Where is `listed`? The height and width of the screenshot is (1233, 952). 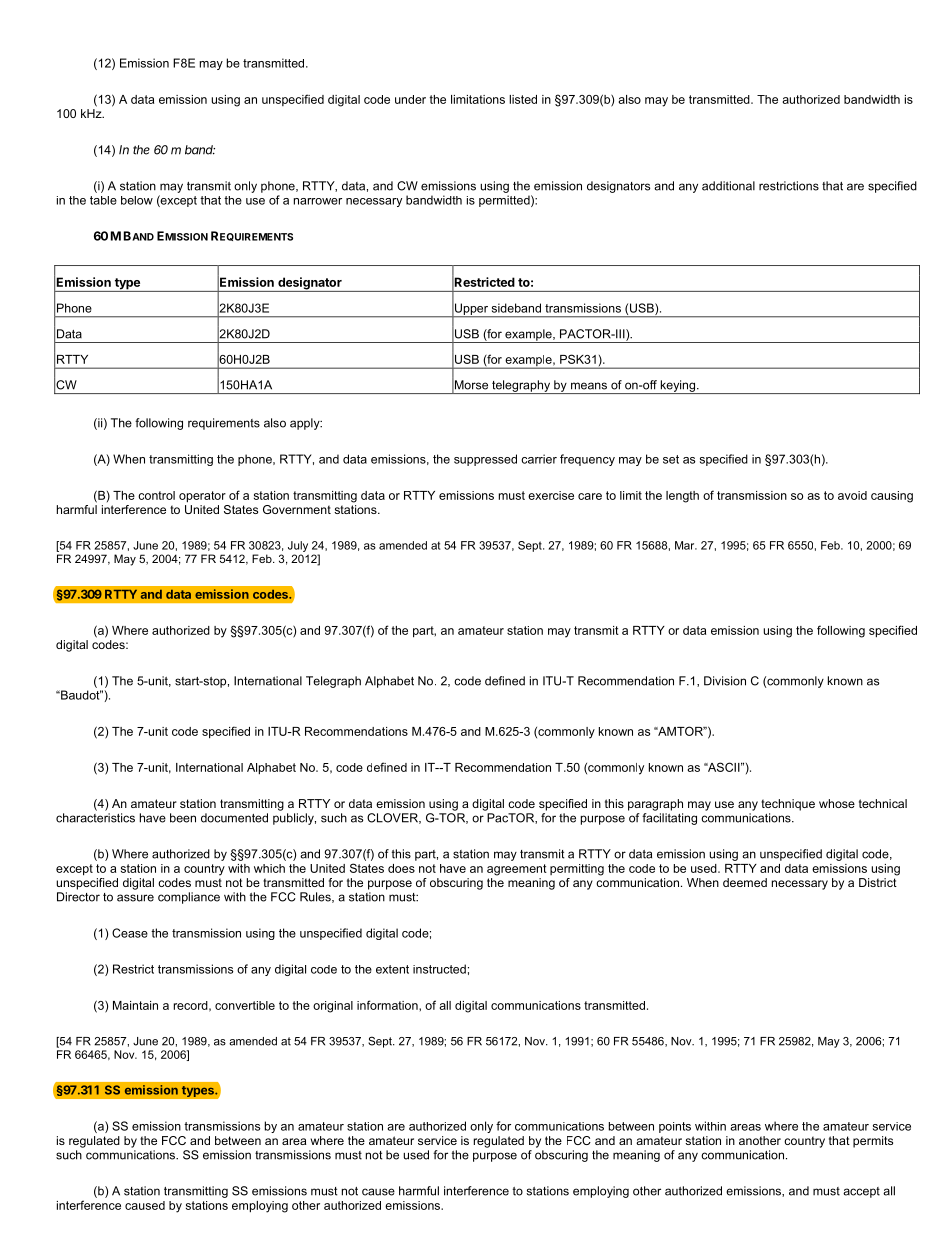
listed is located at coordinates (523, 99).
